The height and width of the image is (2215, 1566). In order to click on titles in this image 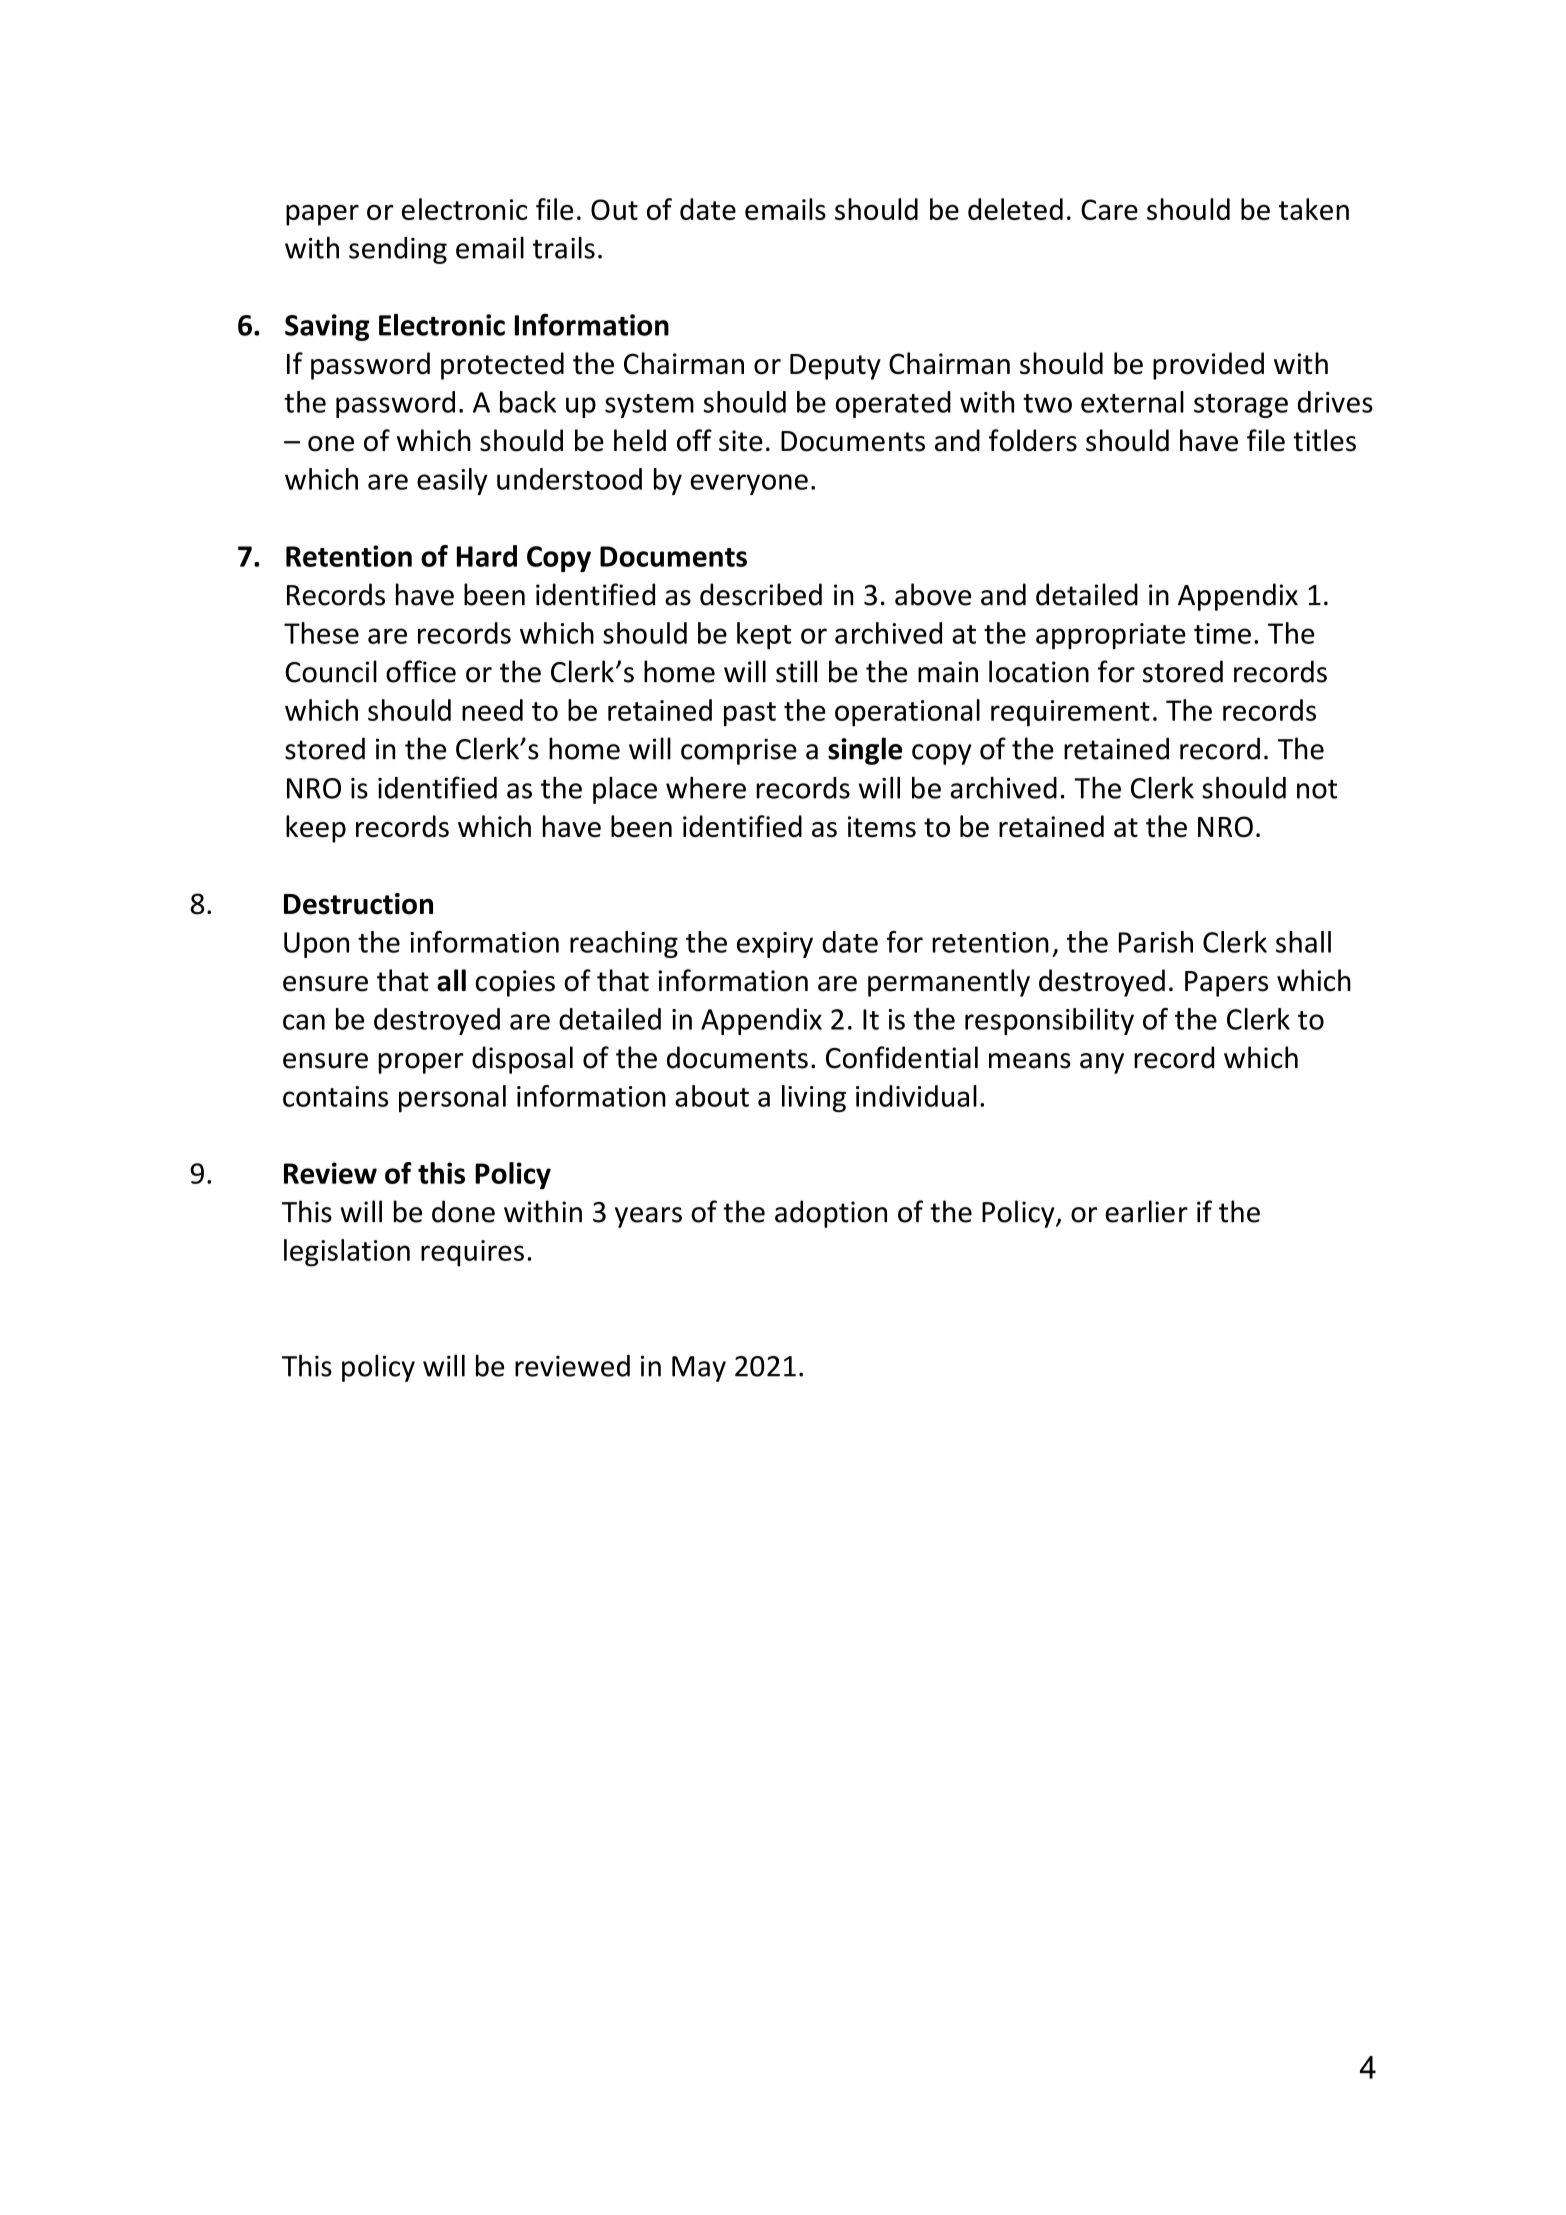, I will do `click(1324, 440)`.
